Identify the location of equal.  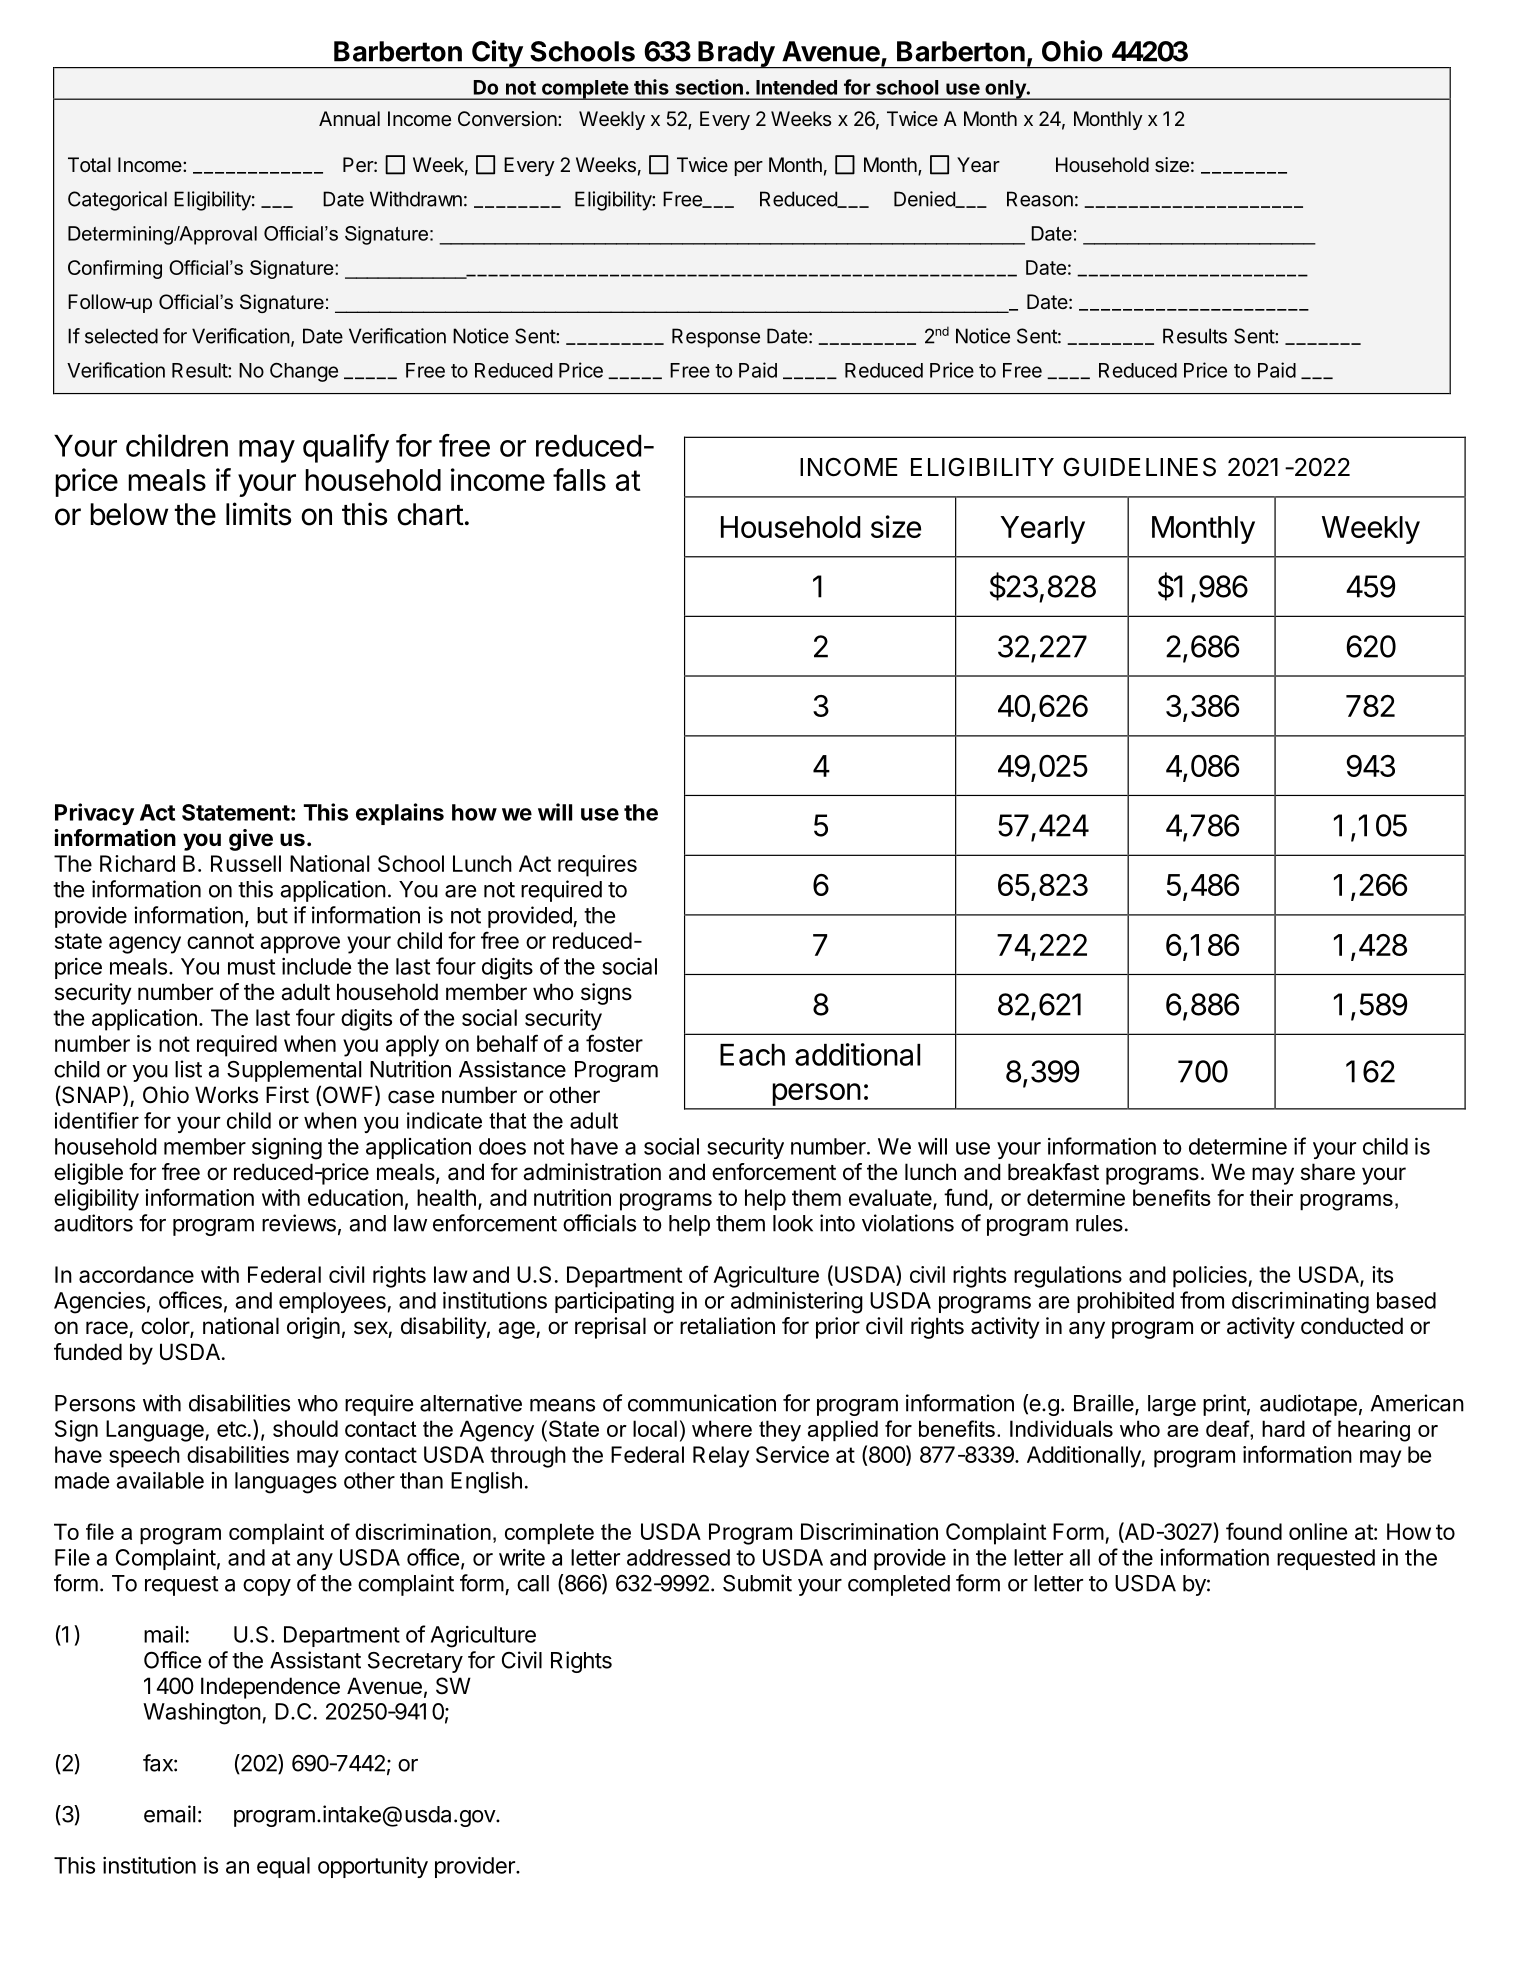
(283, 1867).
